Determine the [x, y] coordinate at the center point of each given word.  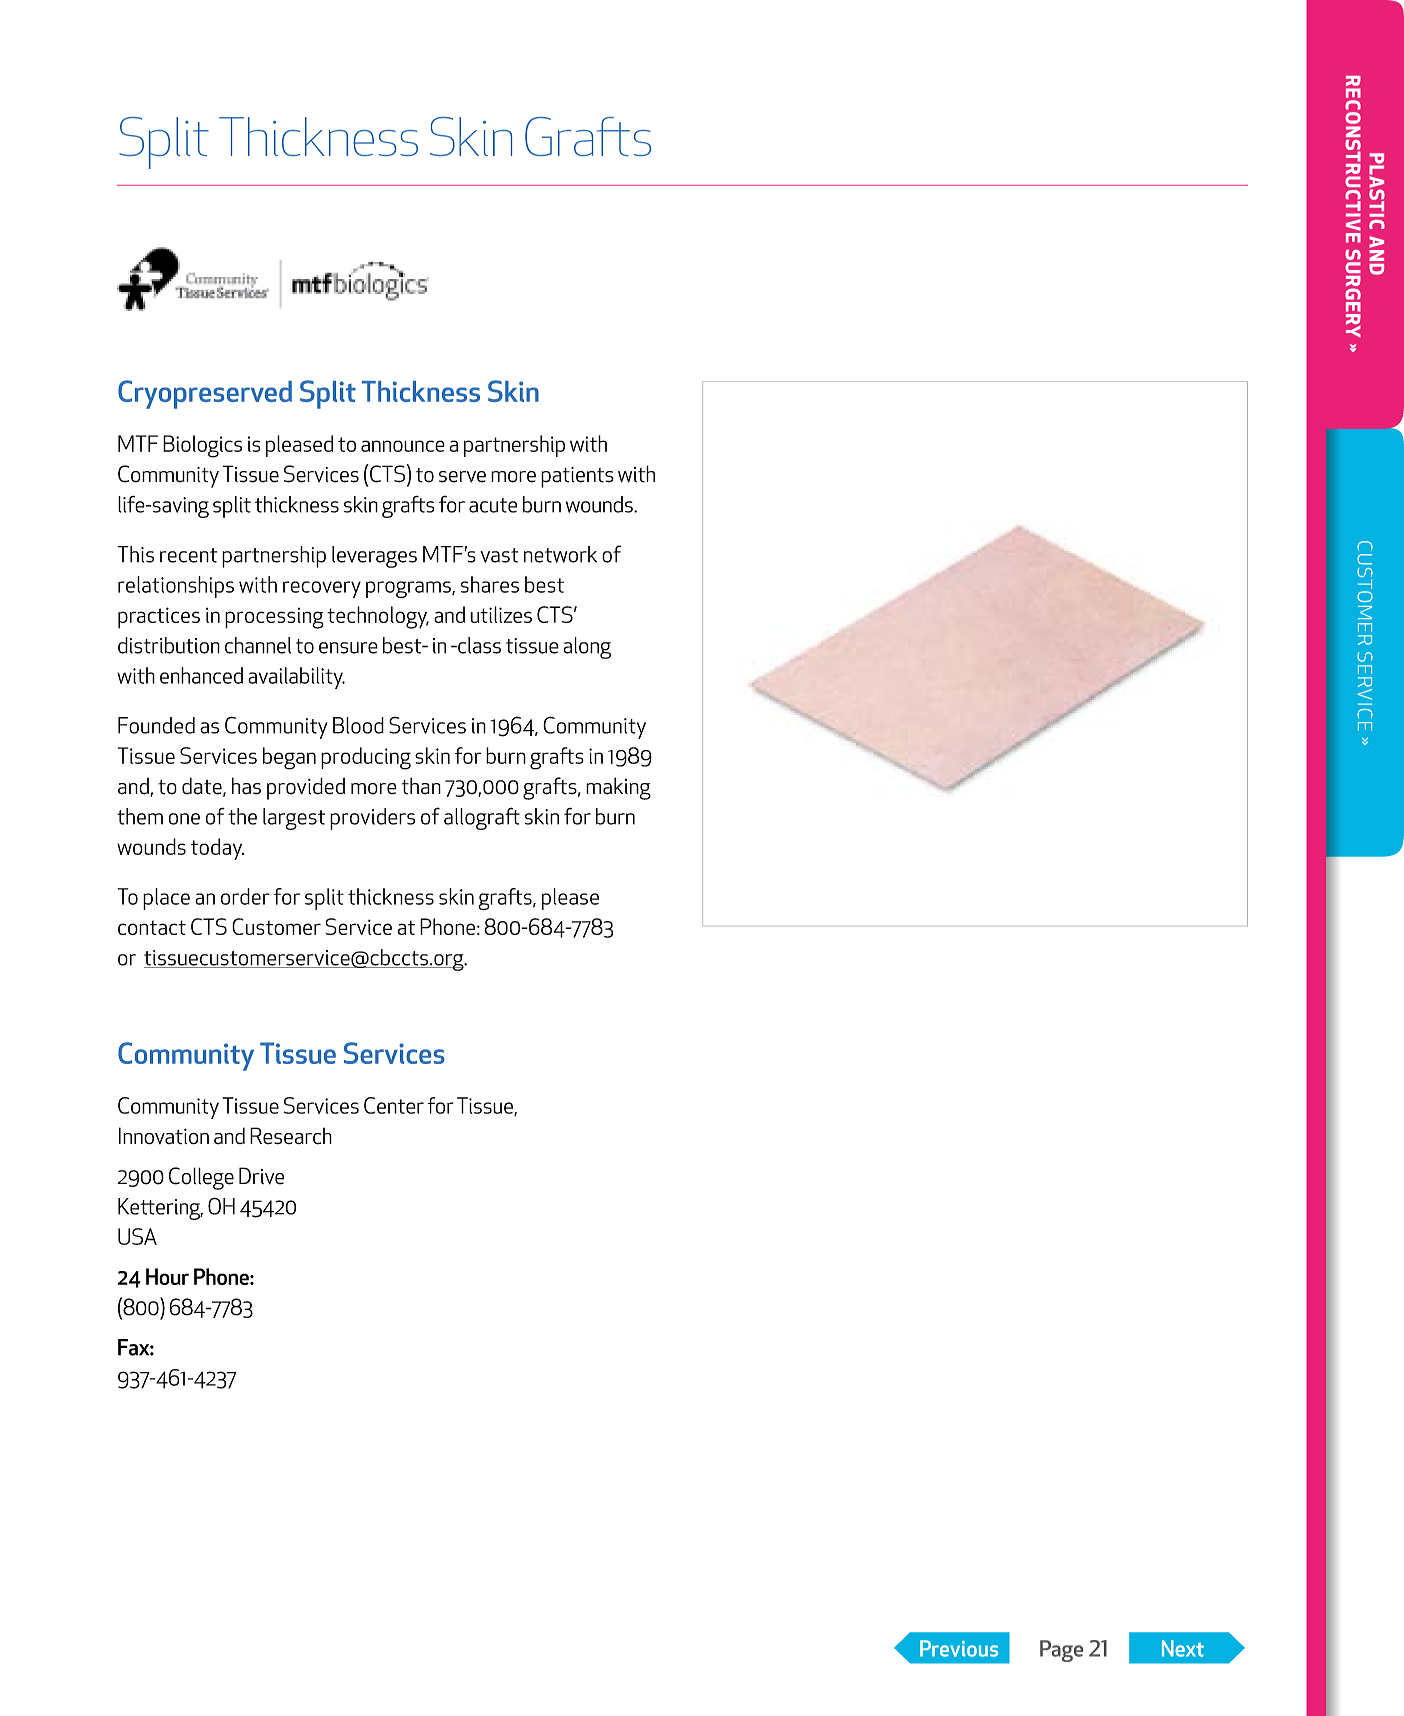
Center [394, 1105]
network [560, 554]
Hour [167, 1276]
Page [1061, 1651]
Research [291, 1136]
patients [577, 477]
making [618, 788]
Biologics [202, 446]
